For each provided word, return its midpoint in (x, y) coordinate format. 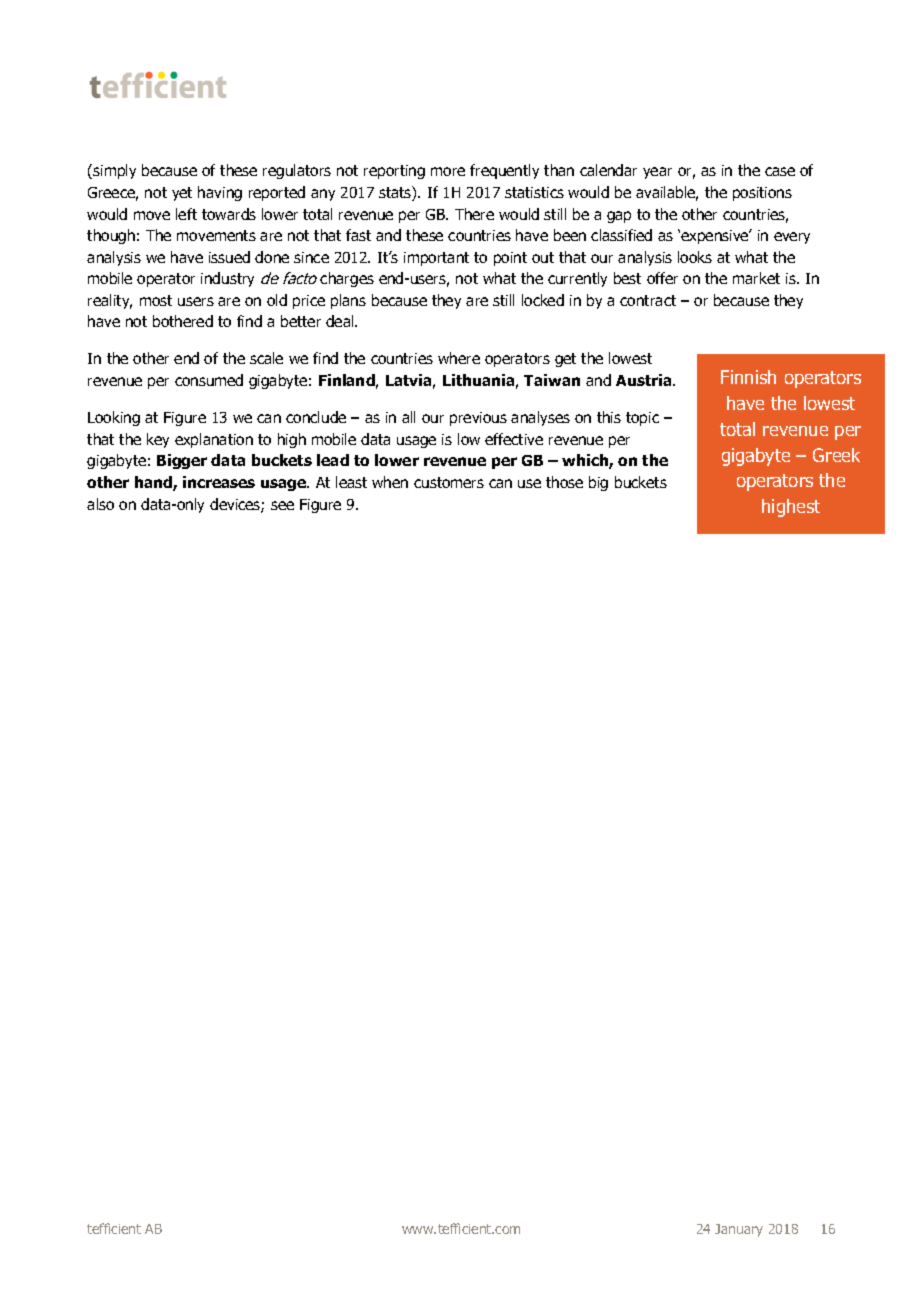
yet (182, 194)
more (448, 171)
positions (762, 194)
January (739, 1230)
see (282, 505)
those (564, 482)
